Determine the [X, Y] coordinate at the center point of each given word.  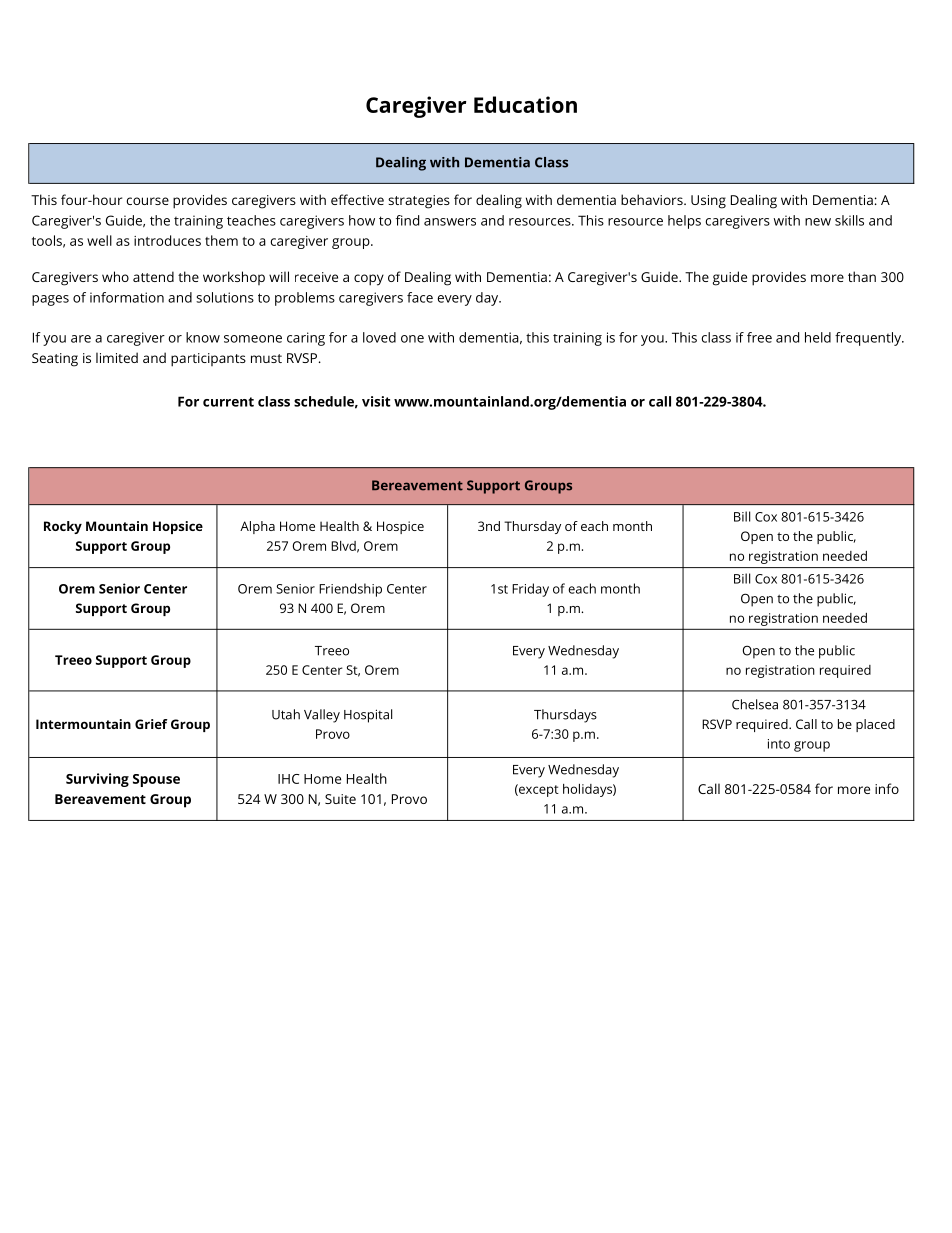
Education [525, 104]
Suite [340, 799]
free [759, 337]
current [228, 402]
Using [708, 202]
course [147, 201]
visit [376, 401]
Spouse [156, 780]
